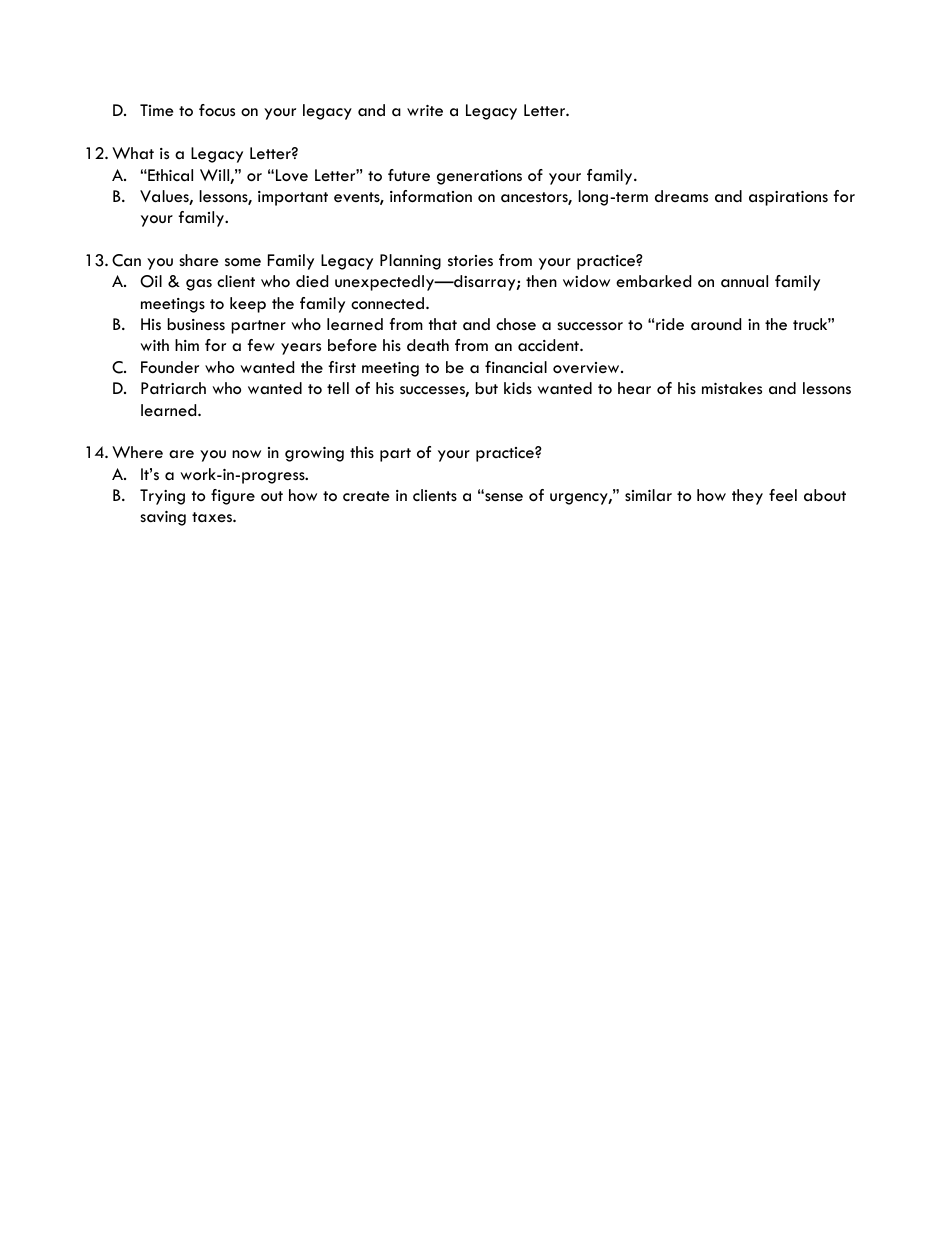 The height and width of the page is (1233, 952). What do you see at coordinates (196, 324) in the page?
I see `business` at bounding box center [196, 324].
